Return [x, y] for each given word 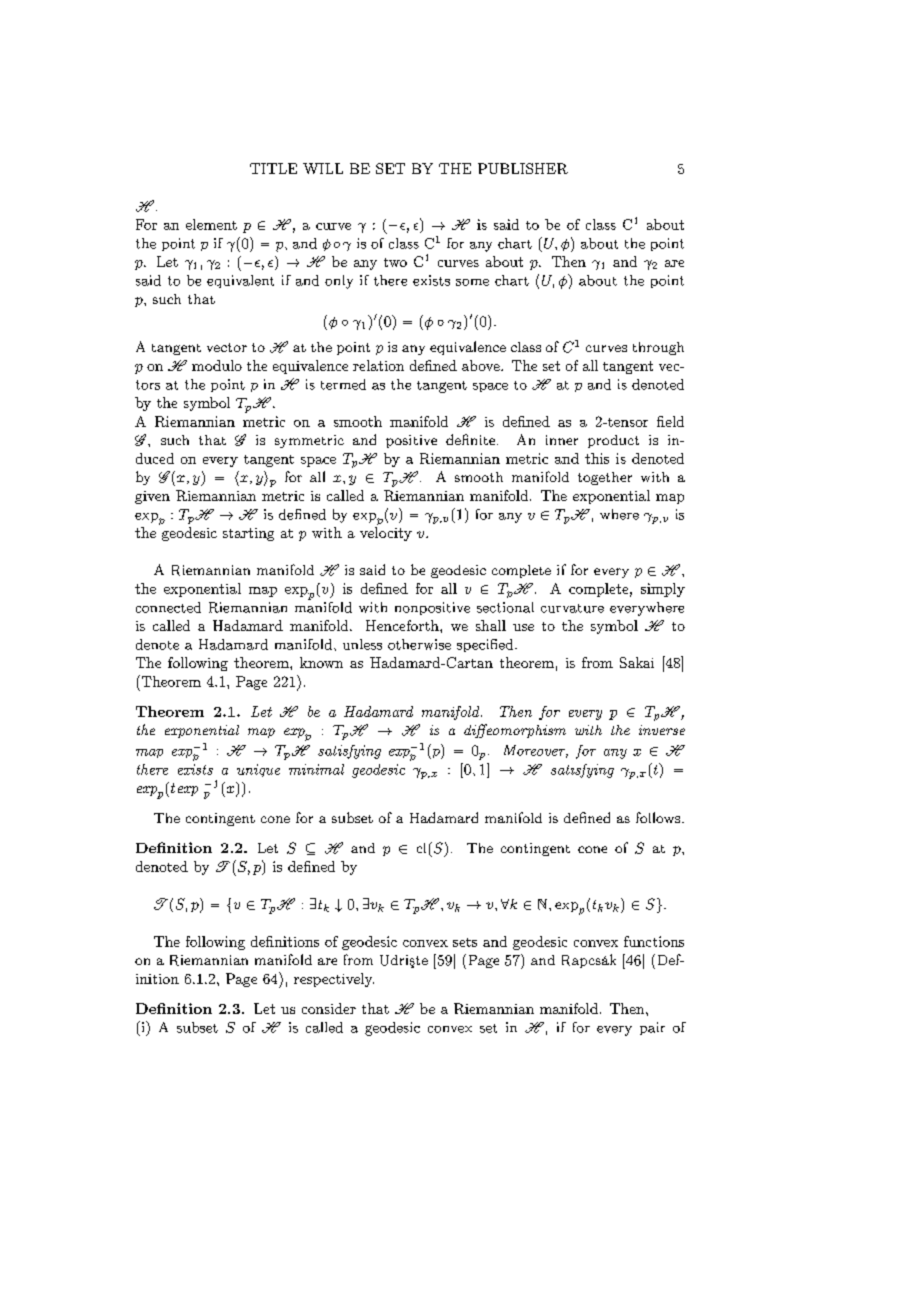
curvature [572, 608]
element [211, 224]
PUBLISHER [523, 168]
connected [168, 607]
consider [329, 1008]
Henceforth [403, 625]
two [395, 262]
